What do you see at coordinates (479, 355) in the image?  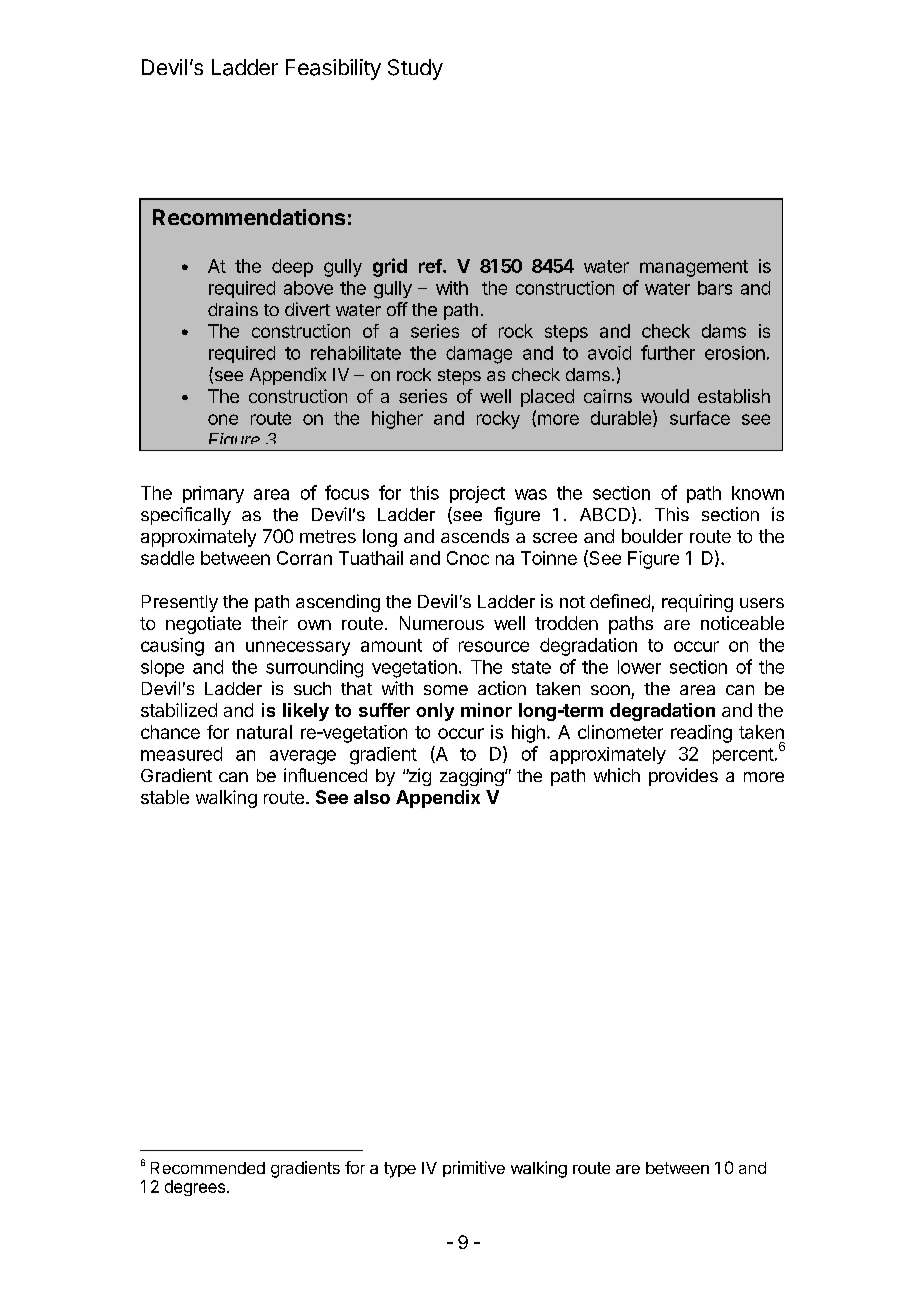 I see `damage` at bounding box center [479, 355].
